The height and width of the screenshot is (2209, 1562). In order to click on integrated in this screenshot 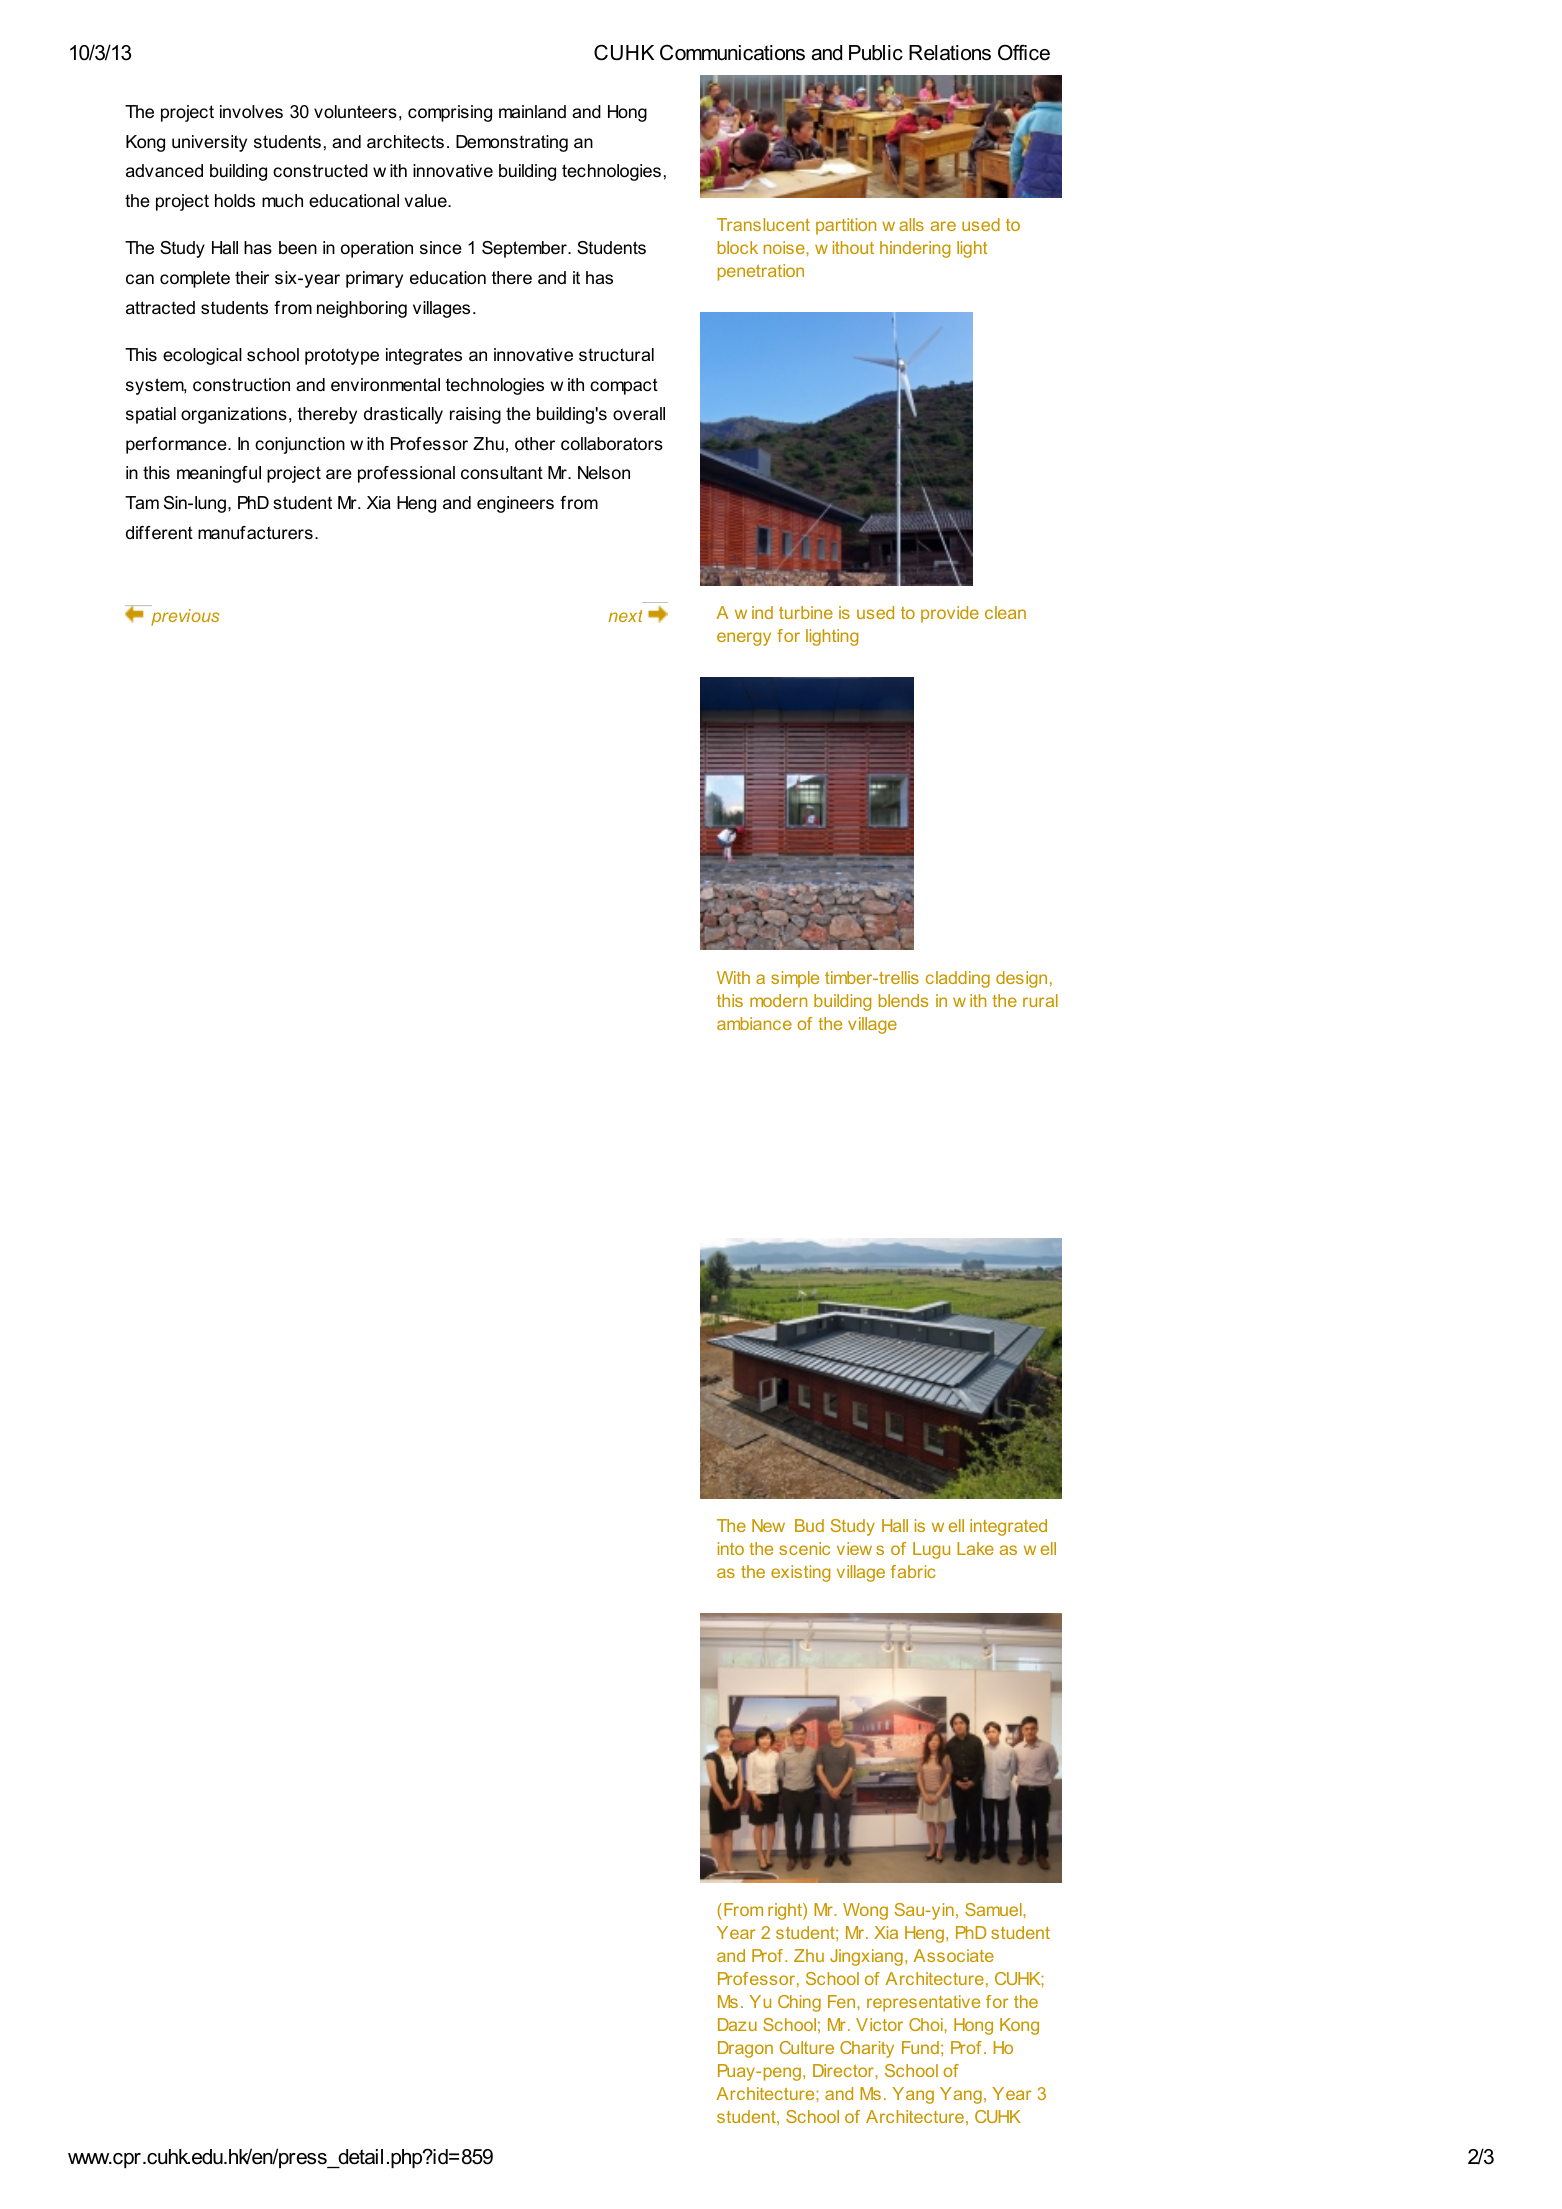, I will do `click(1008, 1527)`.
